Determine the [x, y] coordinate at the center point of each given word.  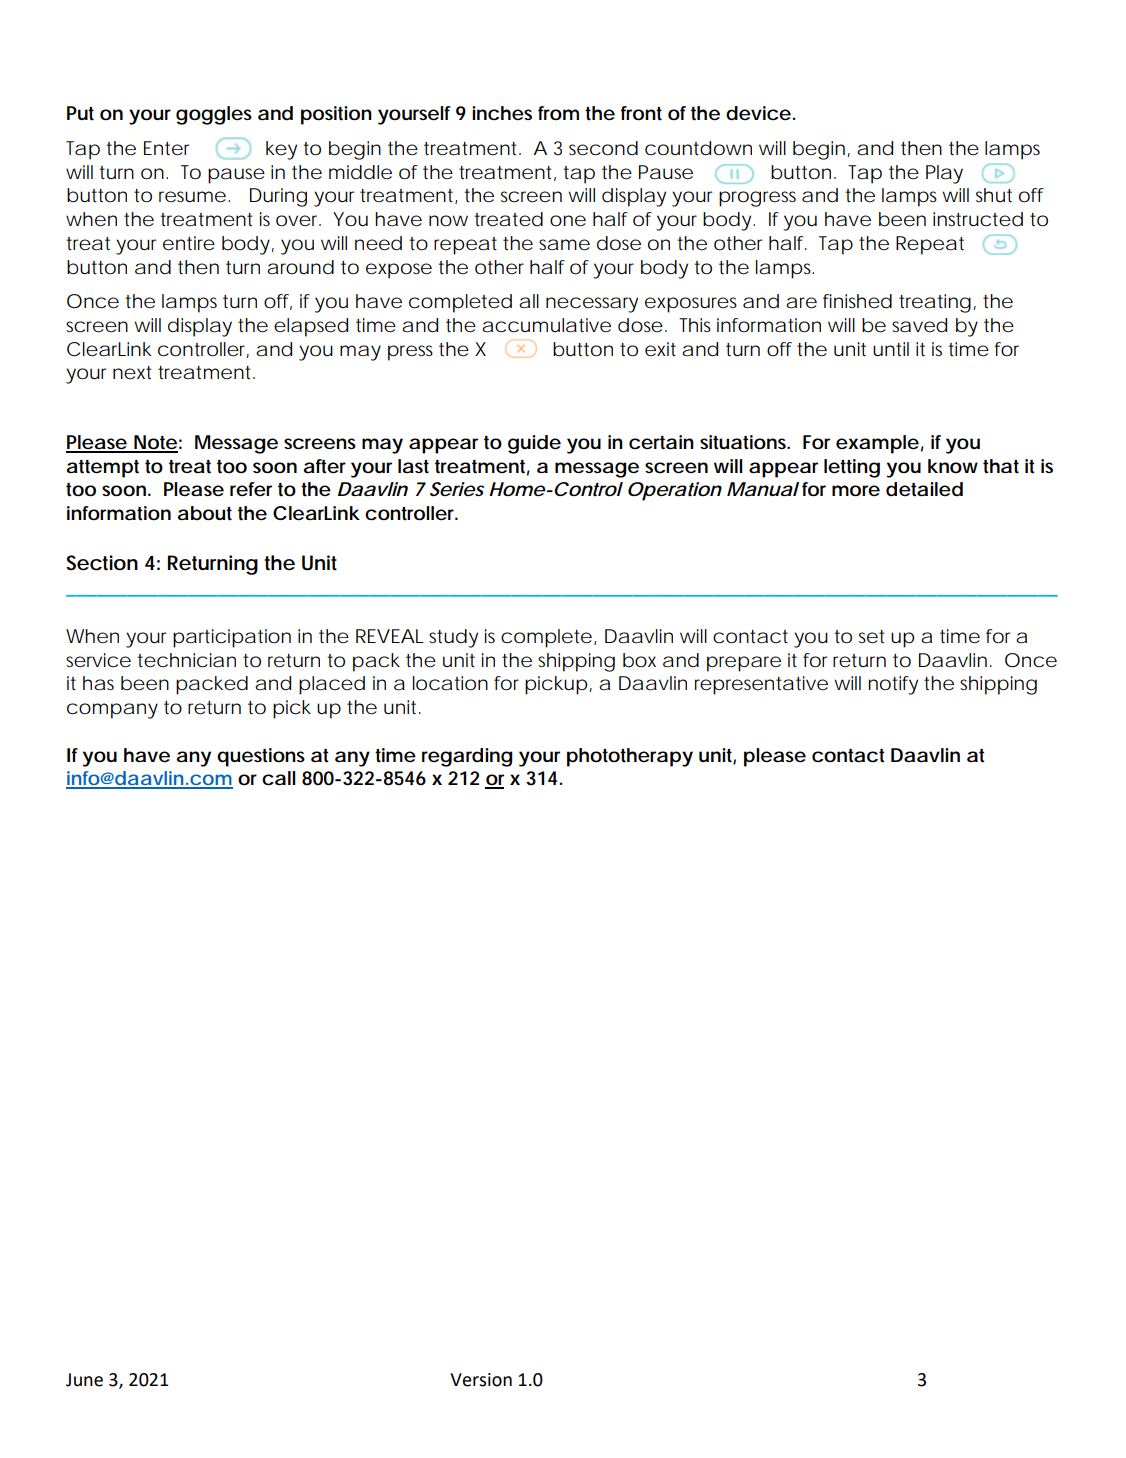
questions [261, 757]
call [278, 778]
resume [194, 197]
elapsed [311, 327]
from [558, 113]
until [891, 349]
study [453, 638]
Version [481, 1380]
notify [893, 685]
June [84, 1380]
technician [186, 660]
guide [534, 444]
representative [761, 685]
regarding [467, 757]
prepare [744, 664]
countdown [698, 148]
